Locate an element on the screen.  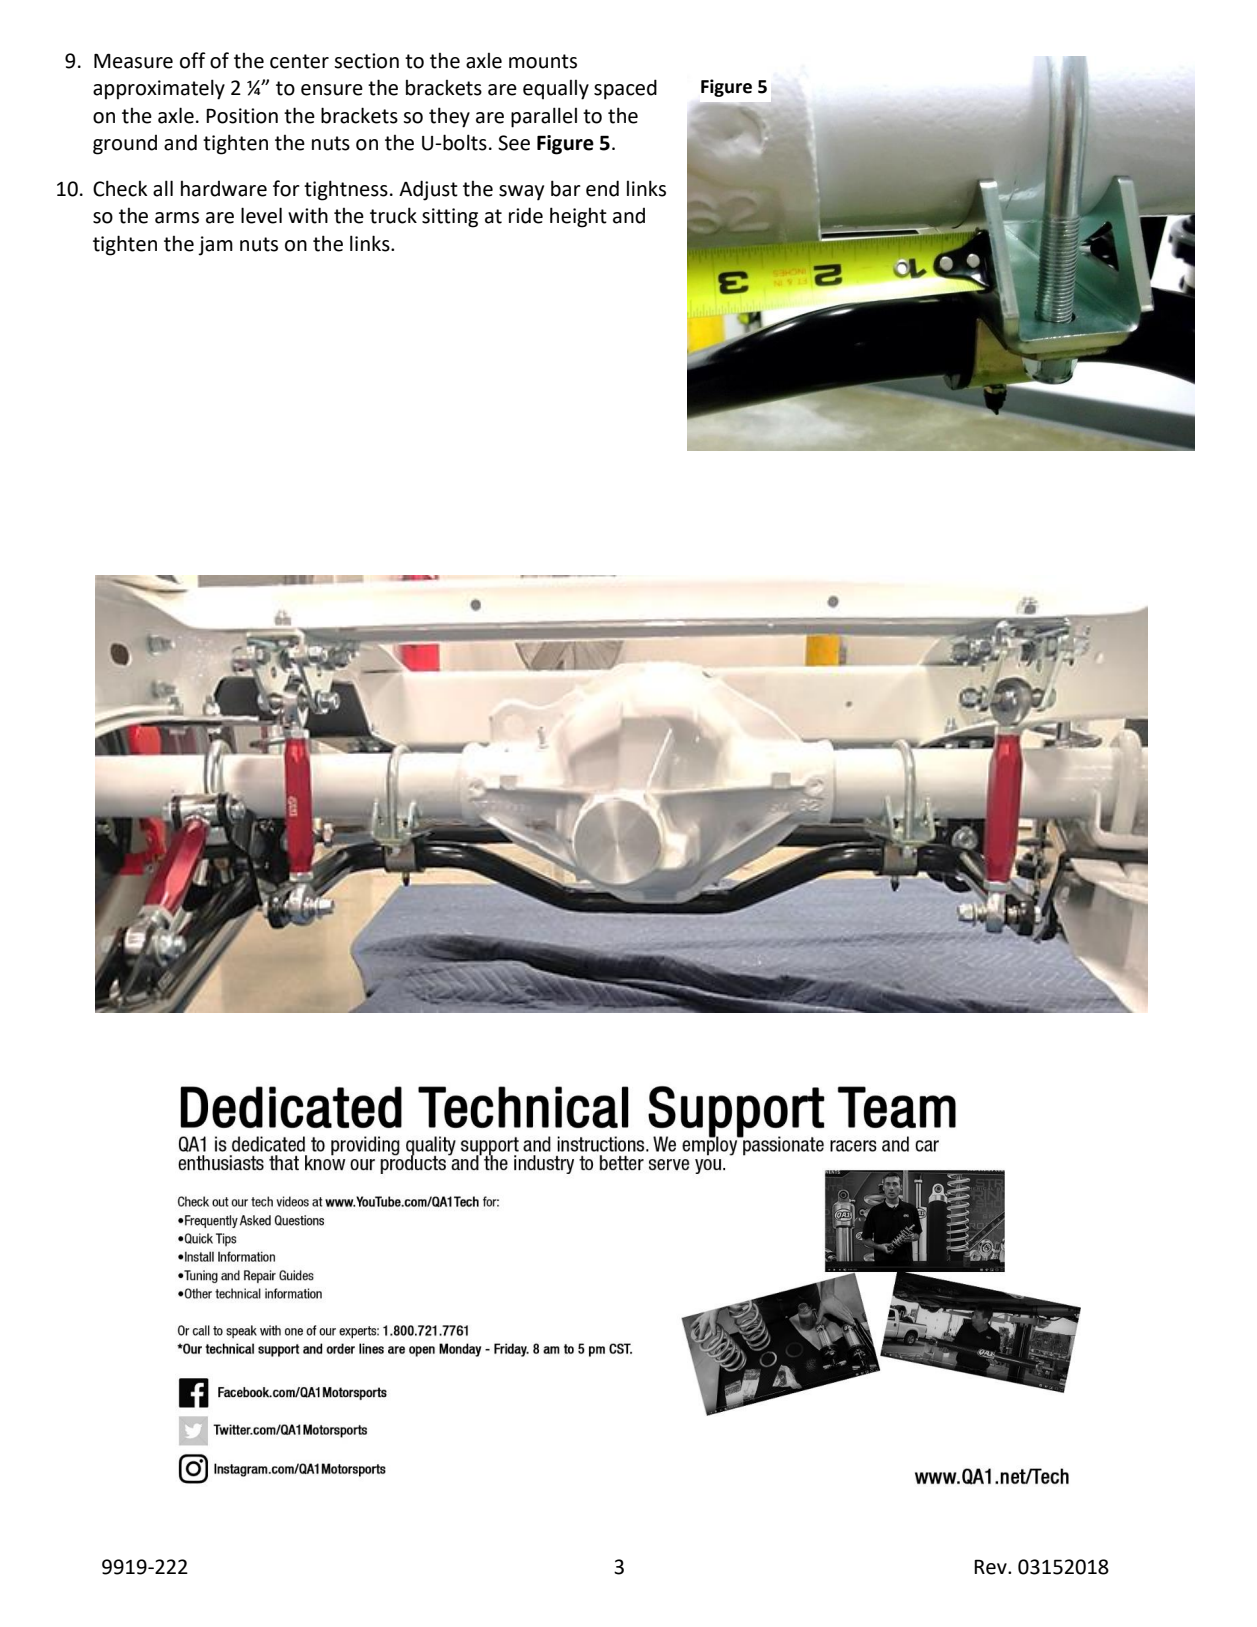
sway is located at coordinates (521, 193).
